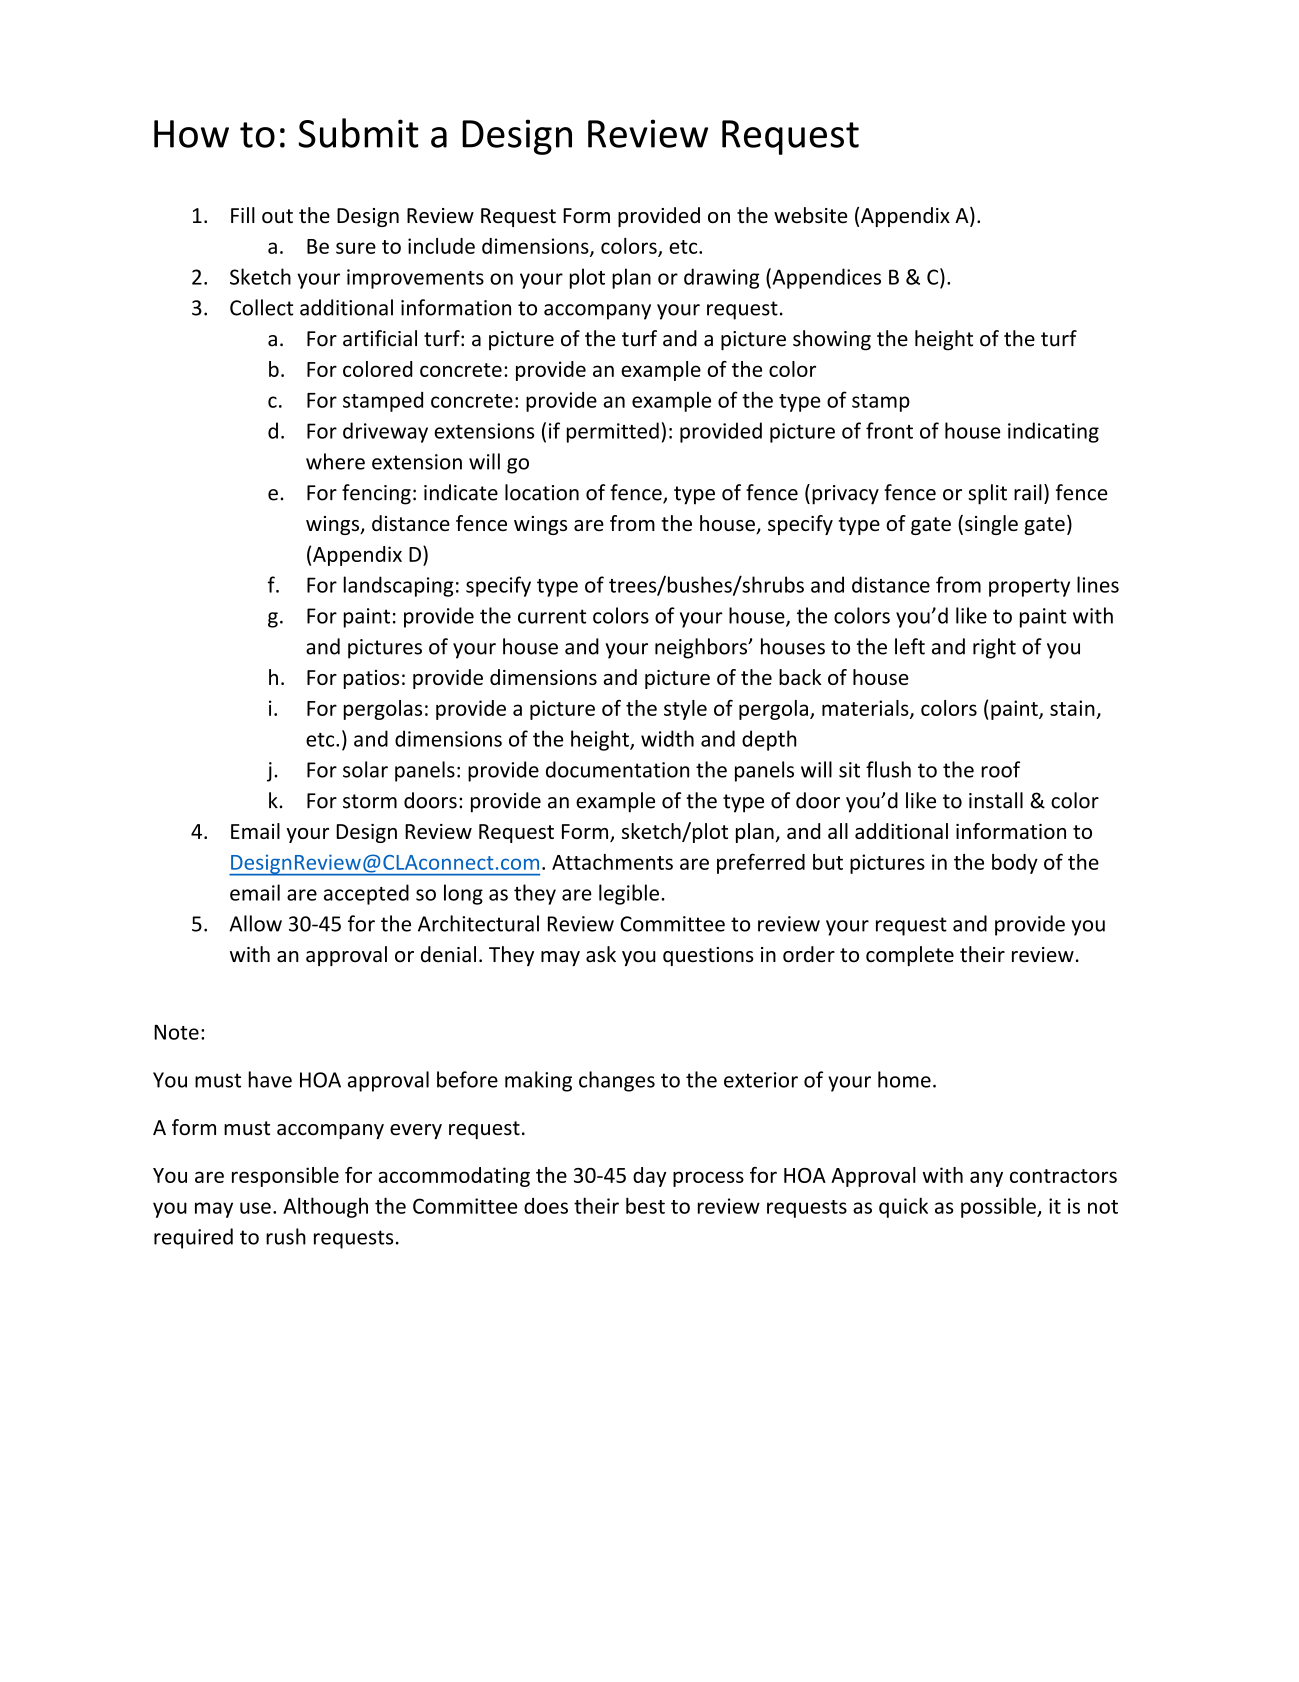  I want to click on Allow, so click(255, 923).
